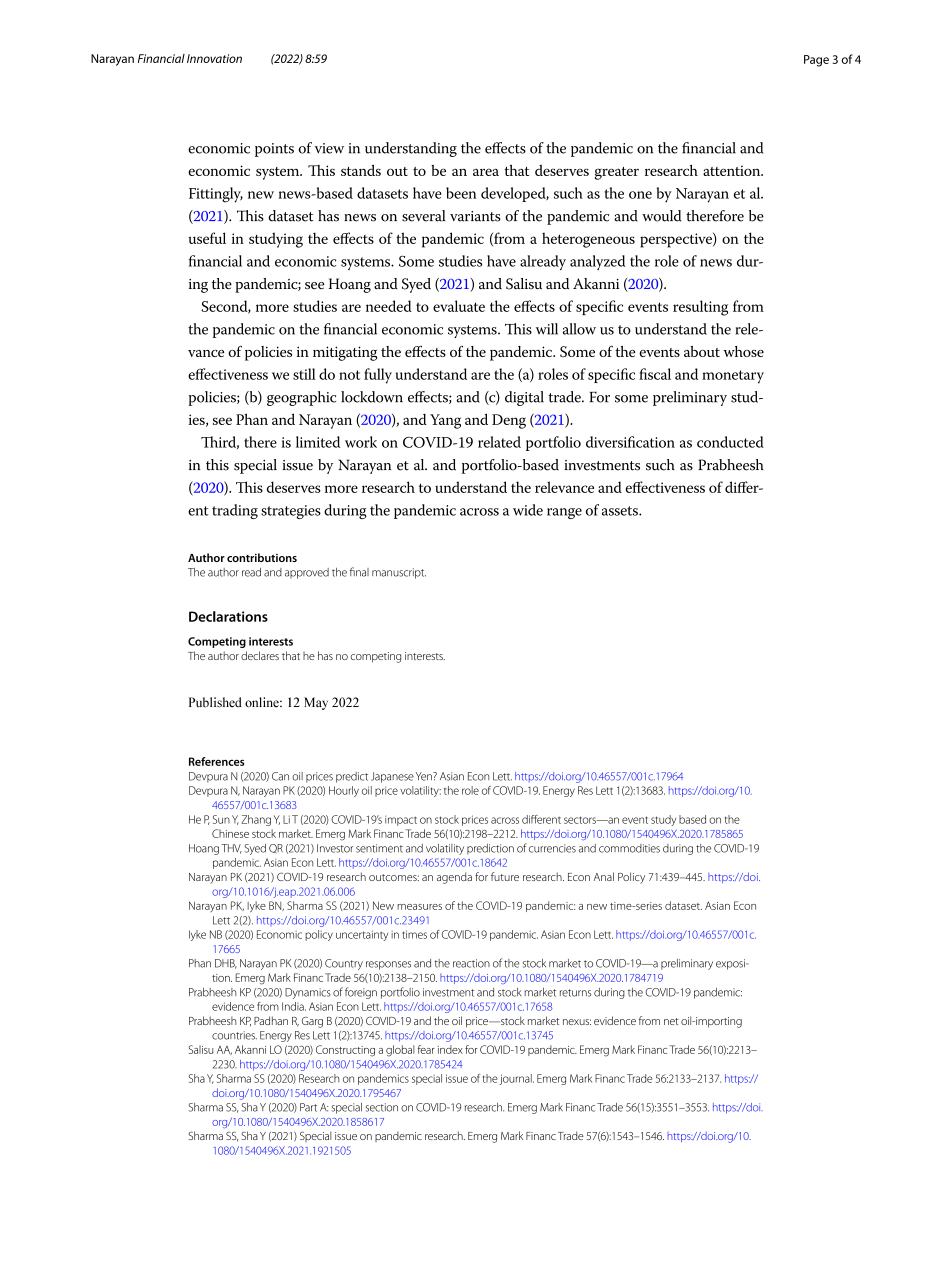 Image resolution: width=952 pixels, height=1265 pixels. What do you see at coordinates (528, 510) in the screenshot?
I see `wide` at bounding box center [528, 510].
